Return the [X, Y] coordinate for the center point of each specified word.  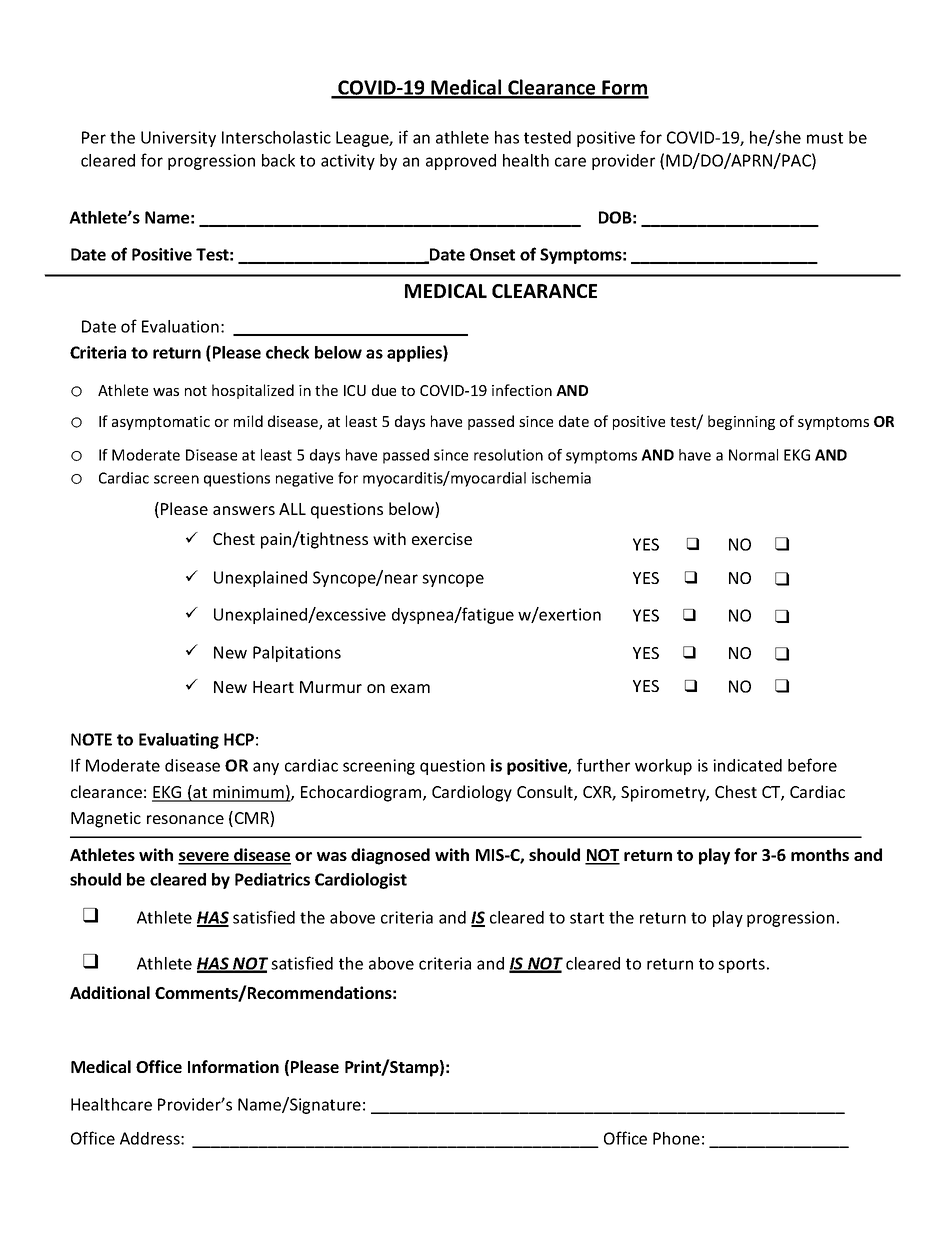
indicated [747, 765]
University [178, 139]
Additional [110, 992]
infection [522, 390]
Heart [273, 687]
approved [461, 162]
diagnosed [390, 856]
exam [410, 688]
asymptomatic [161, 423]
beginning [741, 422]
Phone [676, 1138]
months [820, 854]
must [825, 138]
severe [204, 858]
